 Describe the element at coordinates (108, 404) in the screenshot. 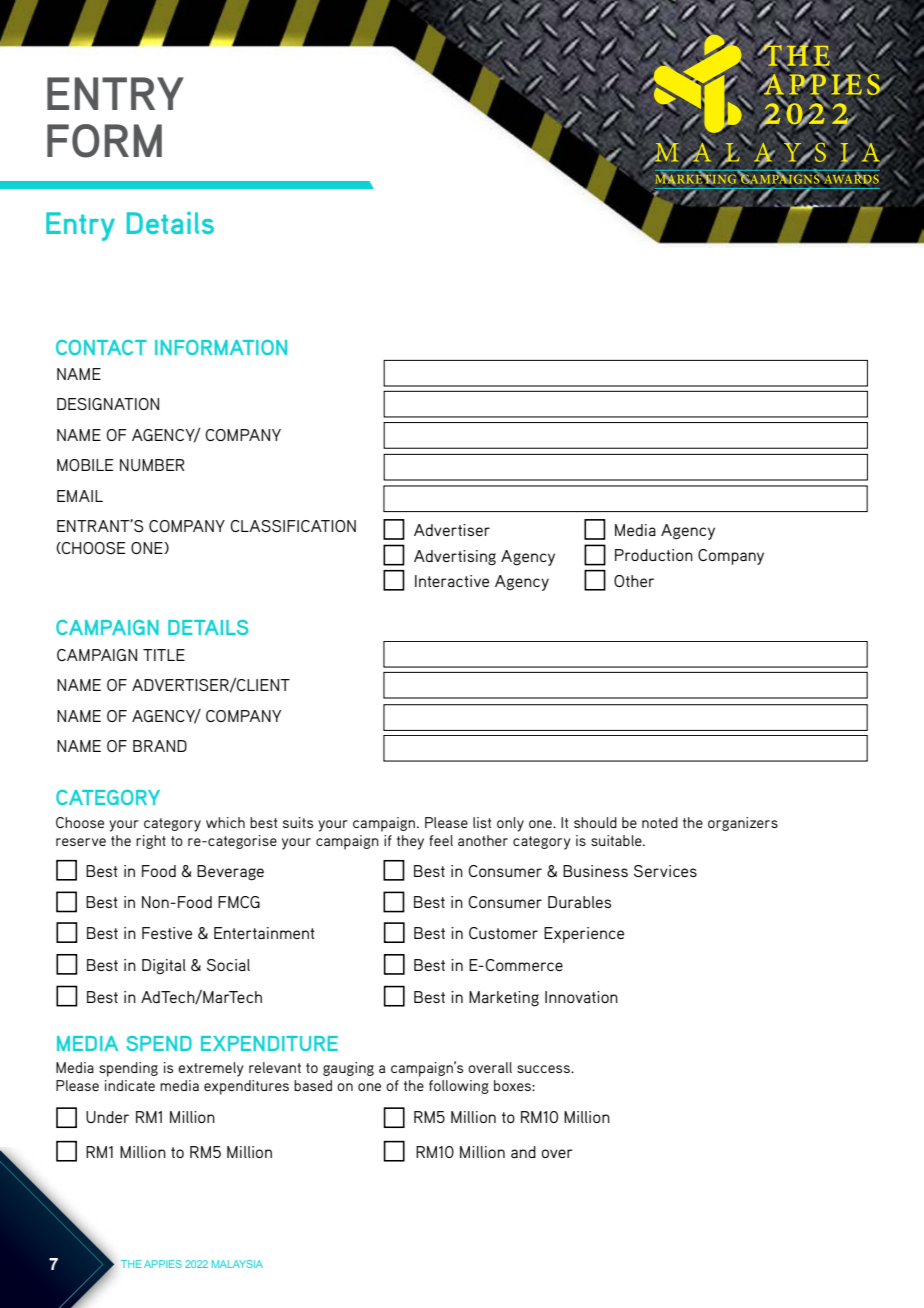

I see `DESIGNATION` at that location.
